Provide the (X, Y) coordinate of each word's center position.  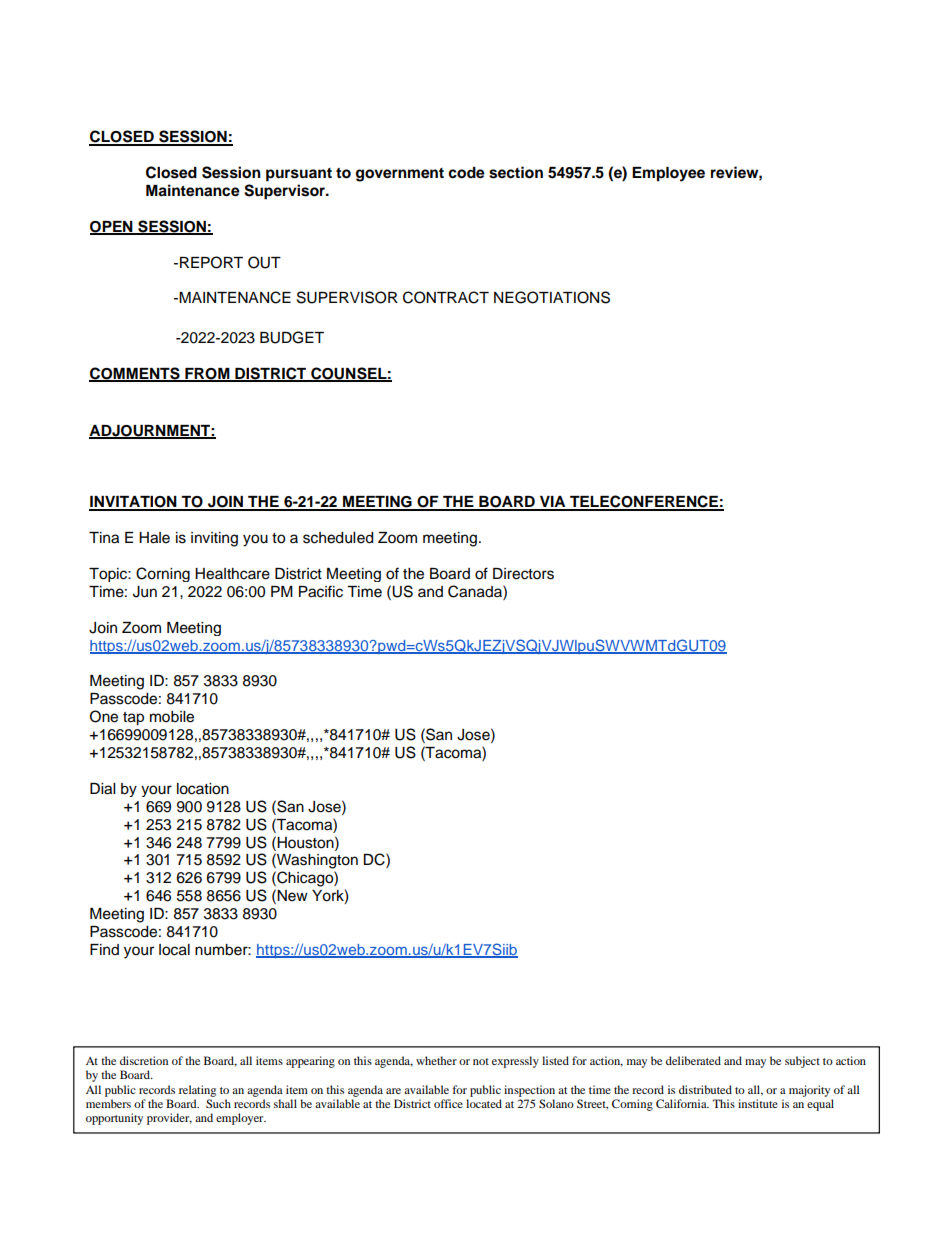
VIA (553, 503)
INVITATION (134, 503)
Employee (668, 174)
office (448, 1103)
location (203, 789)
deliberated (693, 1060)
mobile (172, 717)
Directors (523, 574)
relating (197, 1091)
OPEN (112, 227)
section (516, 172)
